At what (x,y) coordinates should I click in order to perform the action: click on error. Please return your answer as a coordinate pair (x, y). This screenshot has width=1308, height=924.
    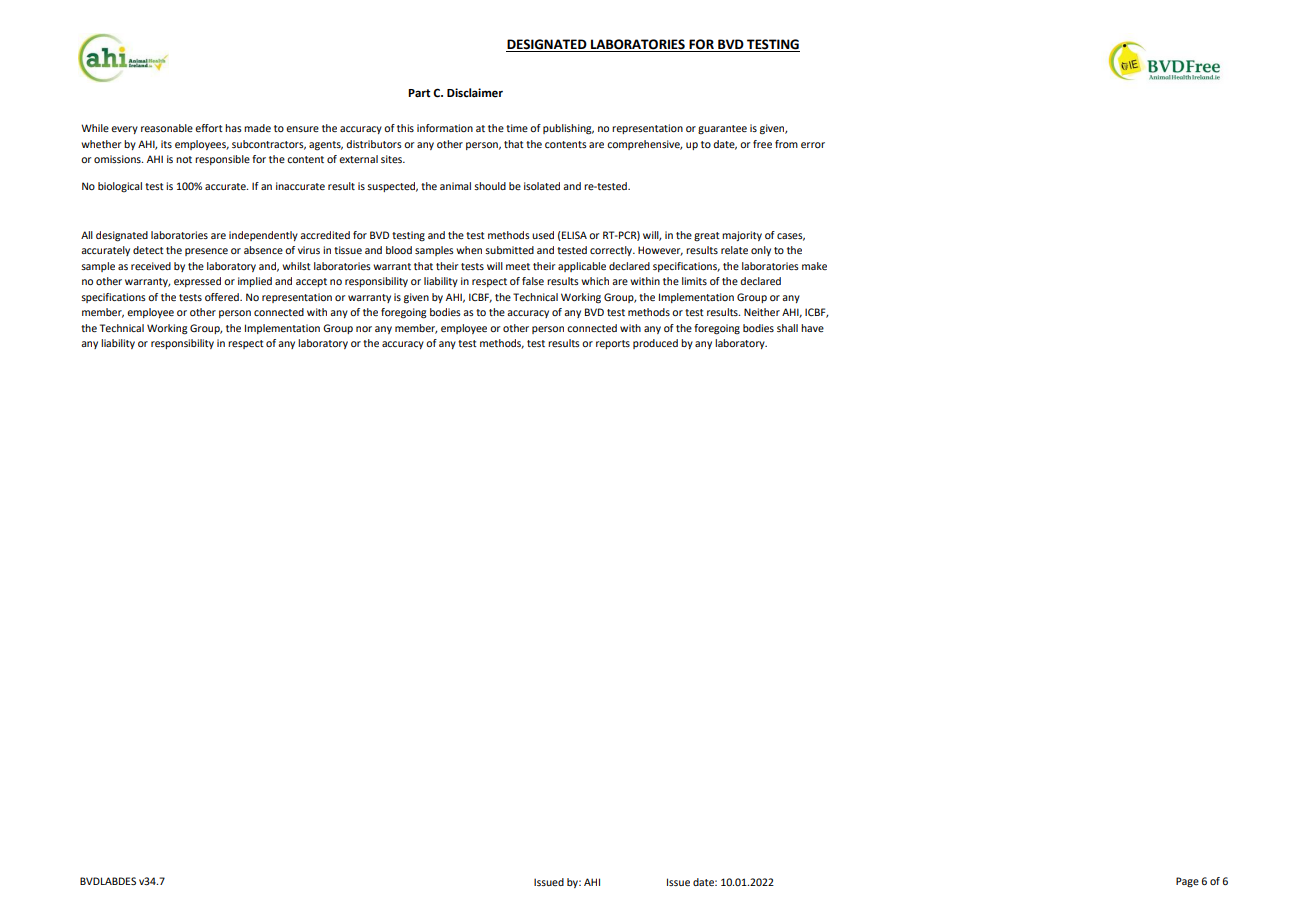
    Looking at the image, I should click on (813, 145).
